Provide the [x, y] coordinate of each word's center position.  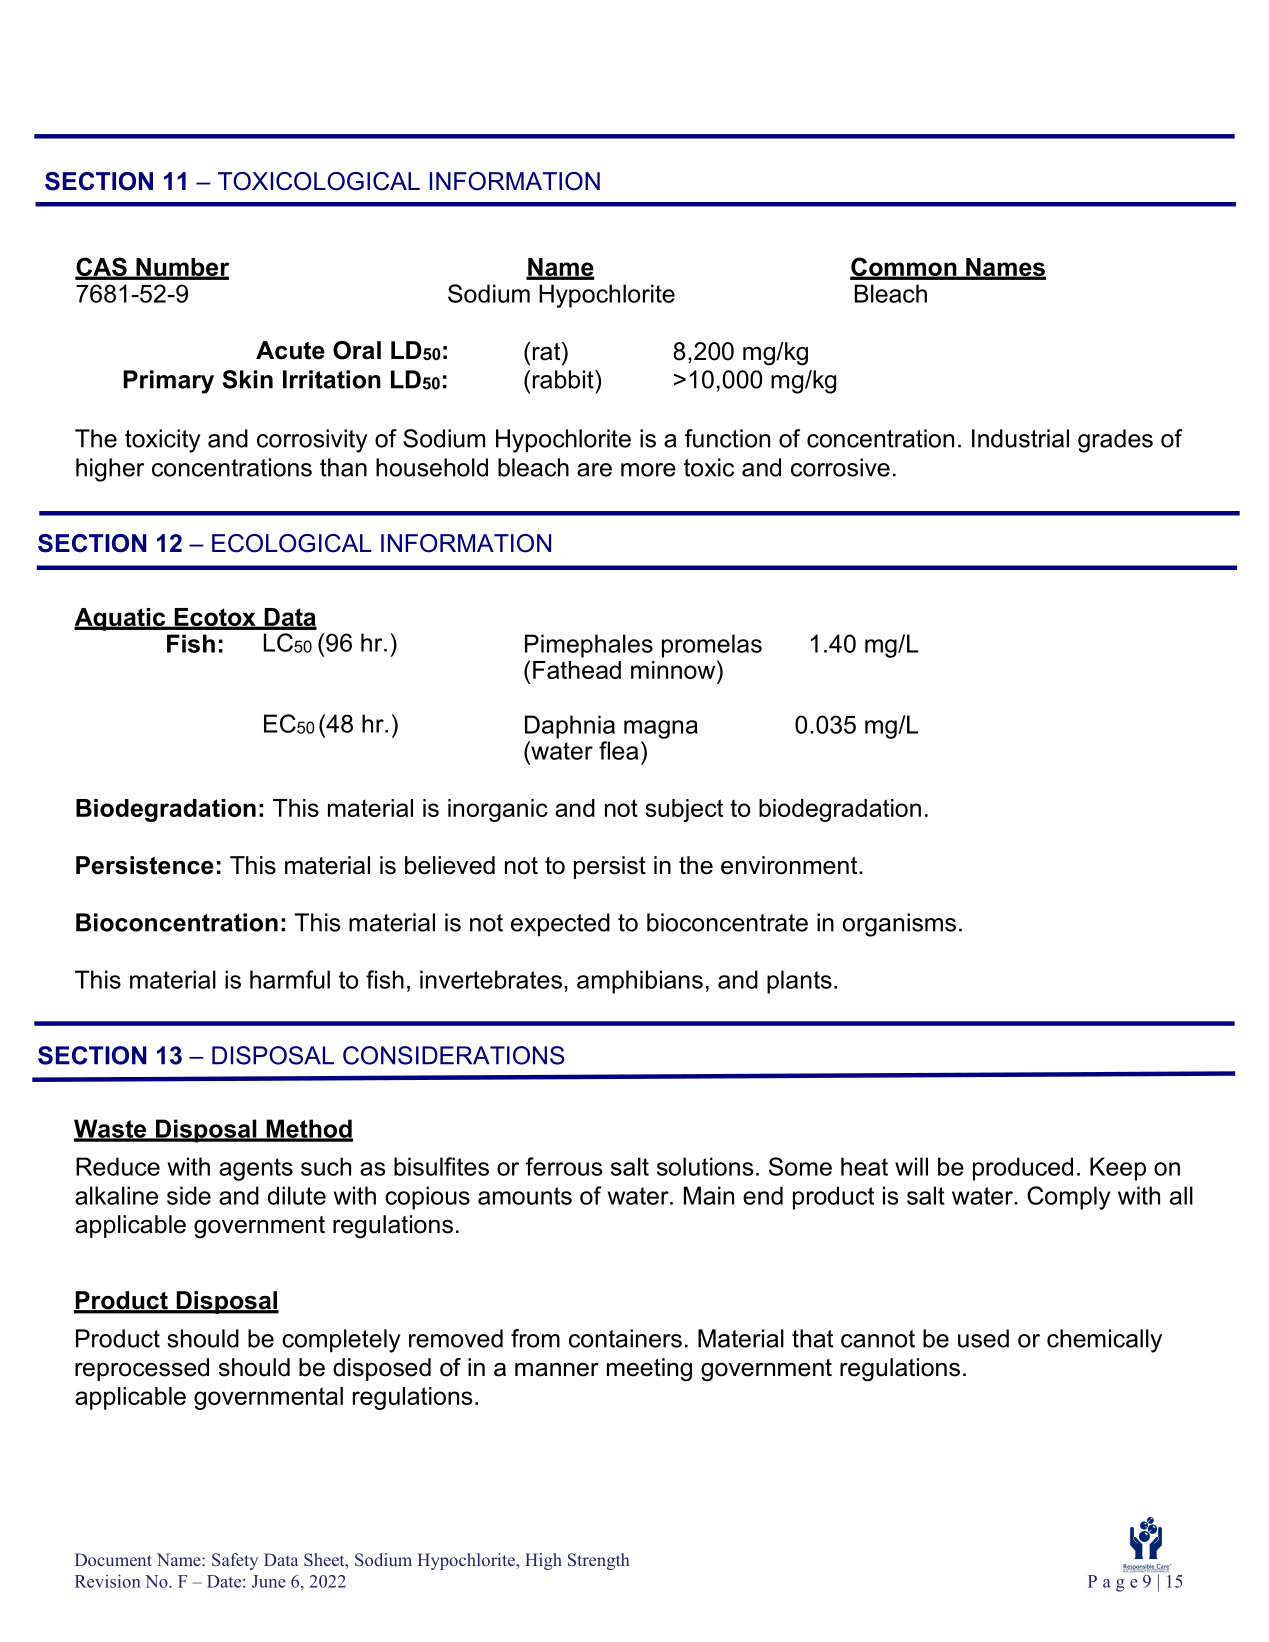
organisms [899, 925]
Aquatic [121, 619]
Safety [235, 1561]
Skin [248, 379]
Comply [1068, 1198]
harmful [290, 979]
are [594, 470]
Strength [599, 1561]
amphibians [640, 982]
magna [661, 729]
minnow [674, 669]
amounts [525, 1196]
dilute [297, 1195]
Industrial [1020, 438]
